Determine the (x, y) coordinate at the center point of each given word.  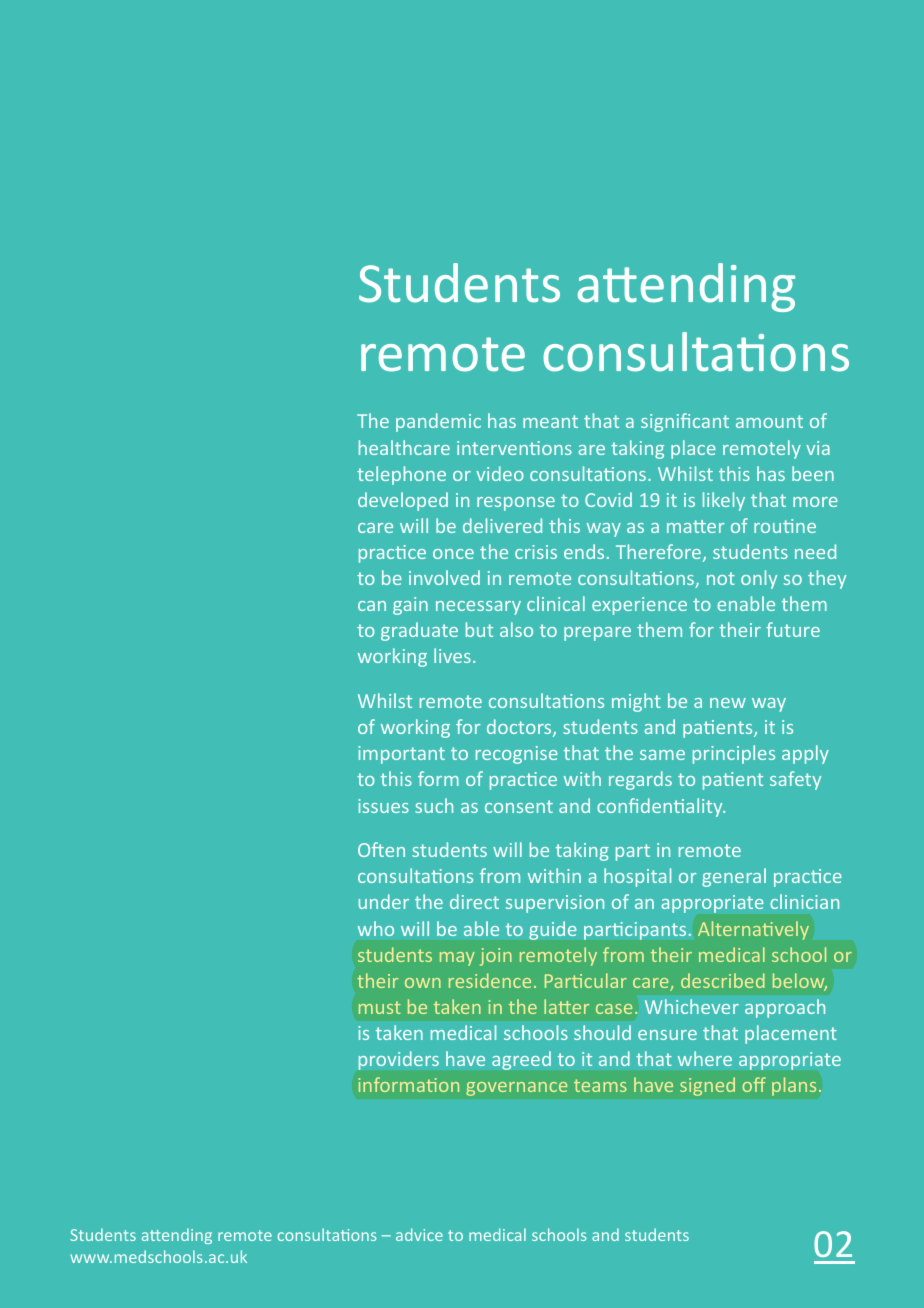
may (457, 959)
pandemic (438, 422)
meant (550, 421)
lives (452, 655)
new (728, 703)
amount (769, 421)
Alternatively (753, 930)
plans (794, 1086)
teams (600, 1085)
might (636, 702)
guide (553, 930)
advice (419, 1234)
